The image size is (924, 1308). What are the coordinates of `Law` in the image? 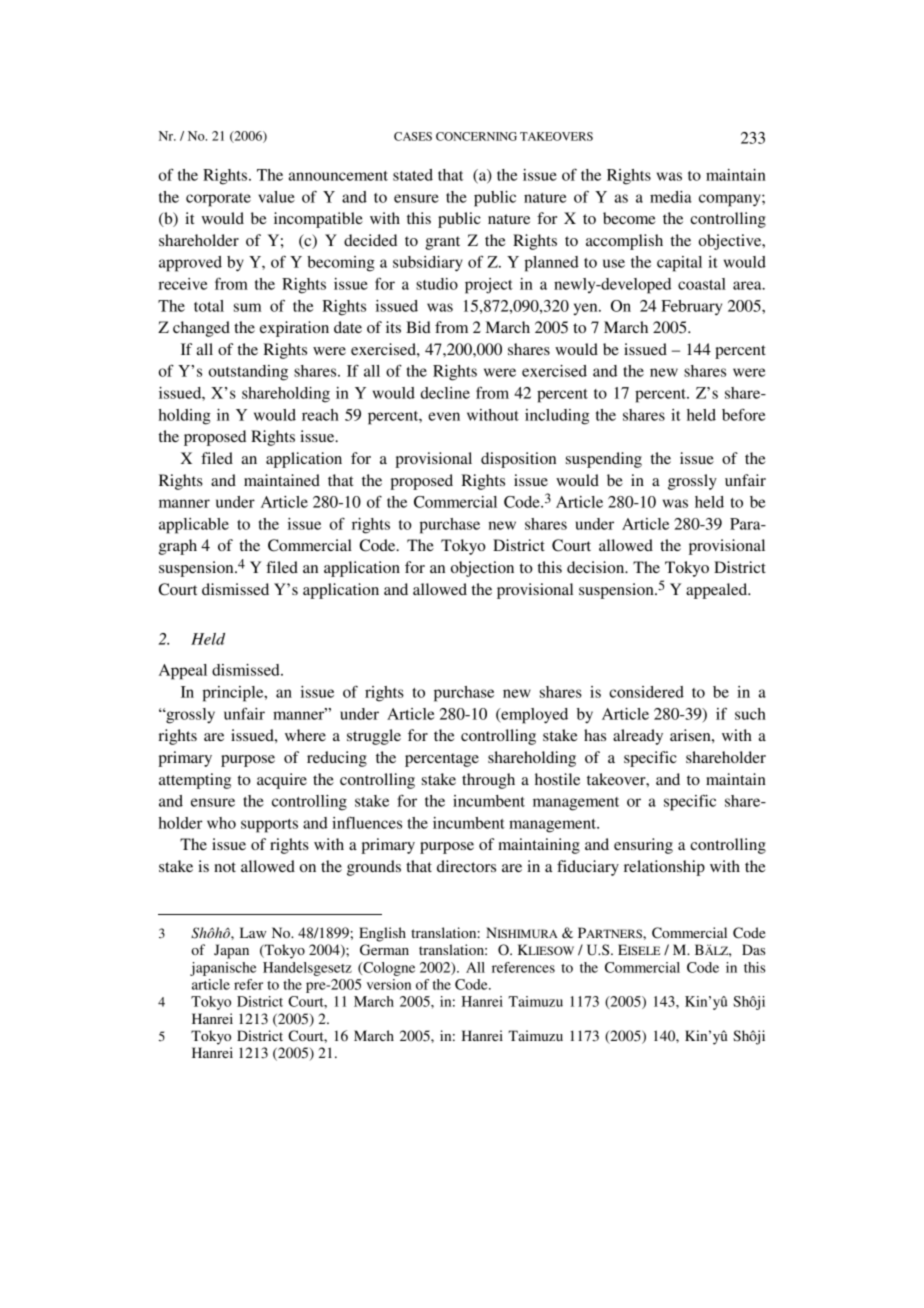 It's located at (253, 932).
